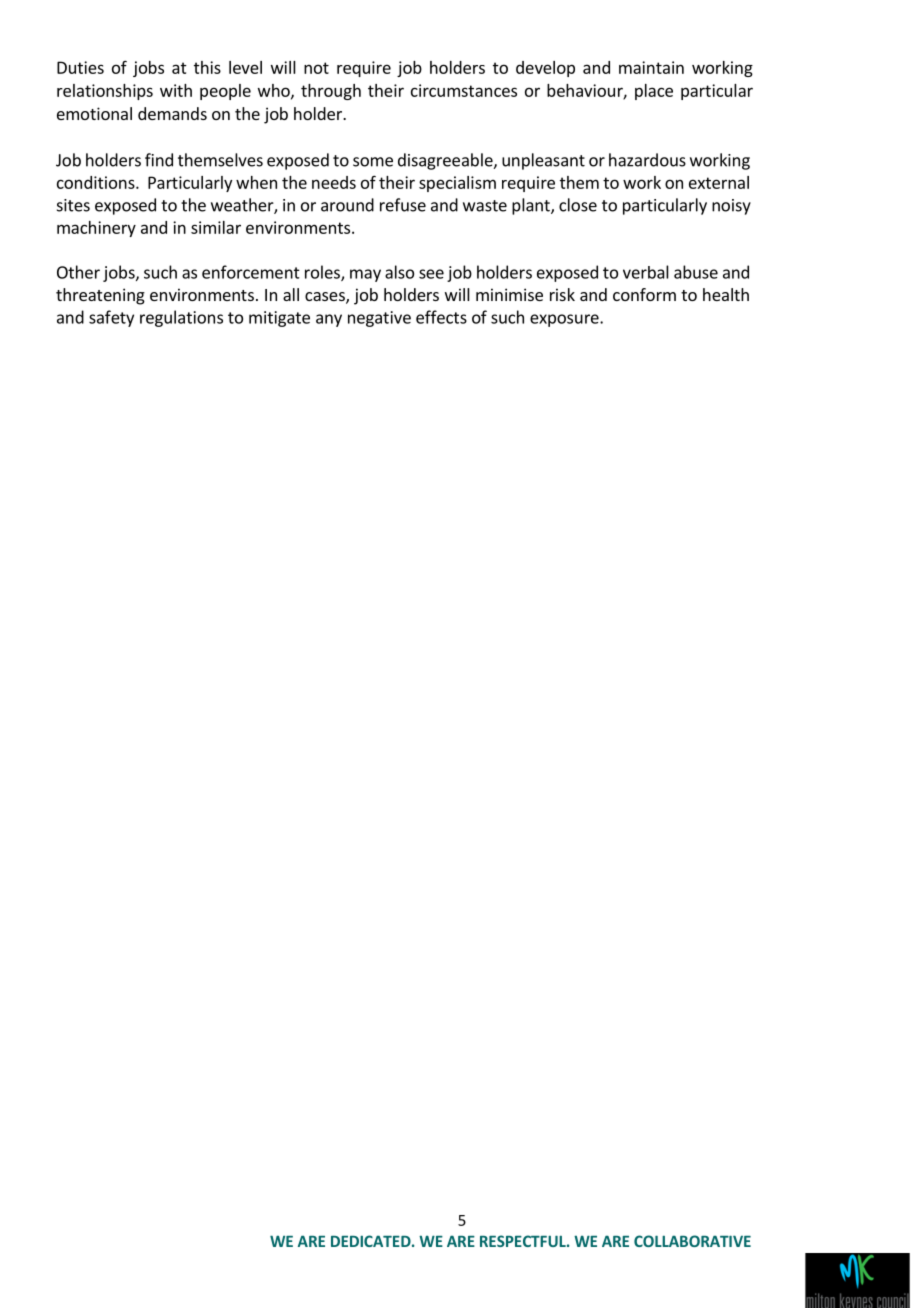  I want to click on place, so click(654, 92).
